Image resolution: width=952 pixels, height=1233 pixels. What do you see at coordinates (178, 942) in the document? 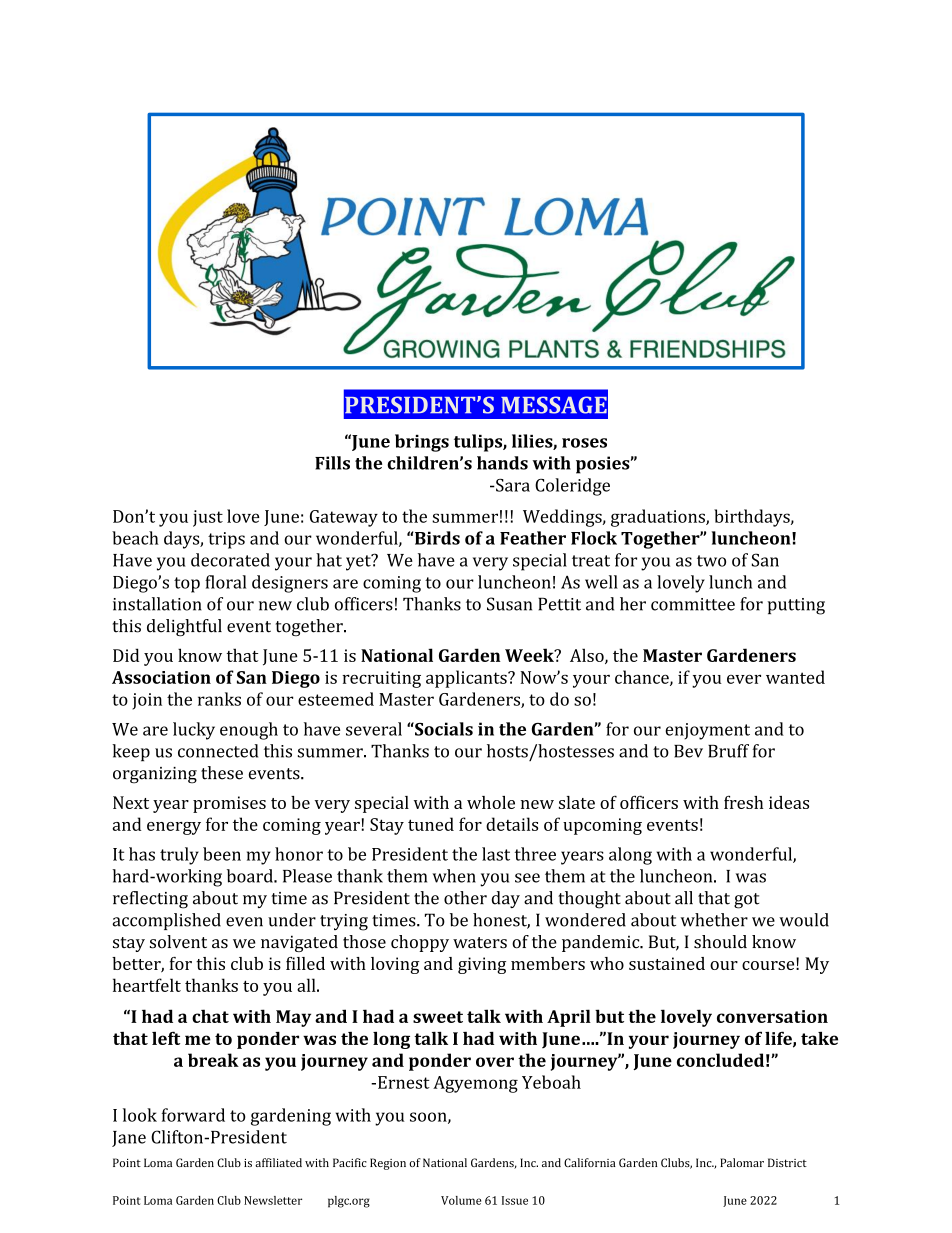
I see `solvent` at bounding box center [178, 942].
